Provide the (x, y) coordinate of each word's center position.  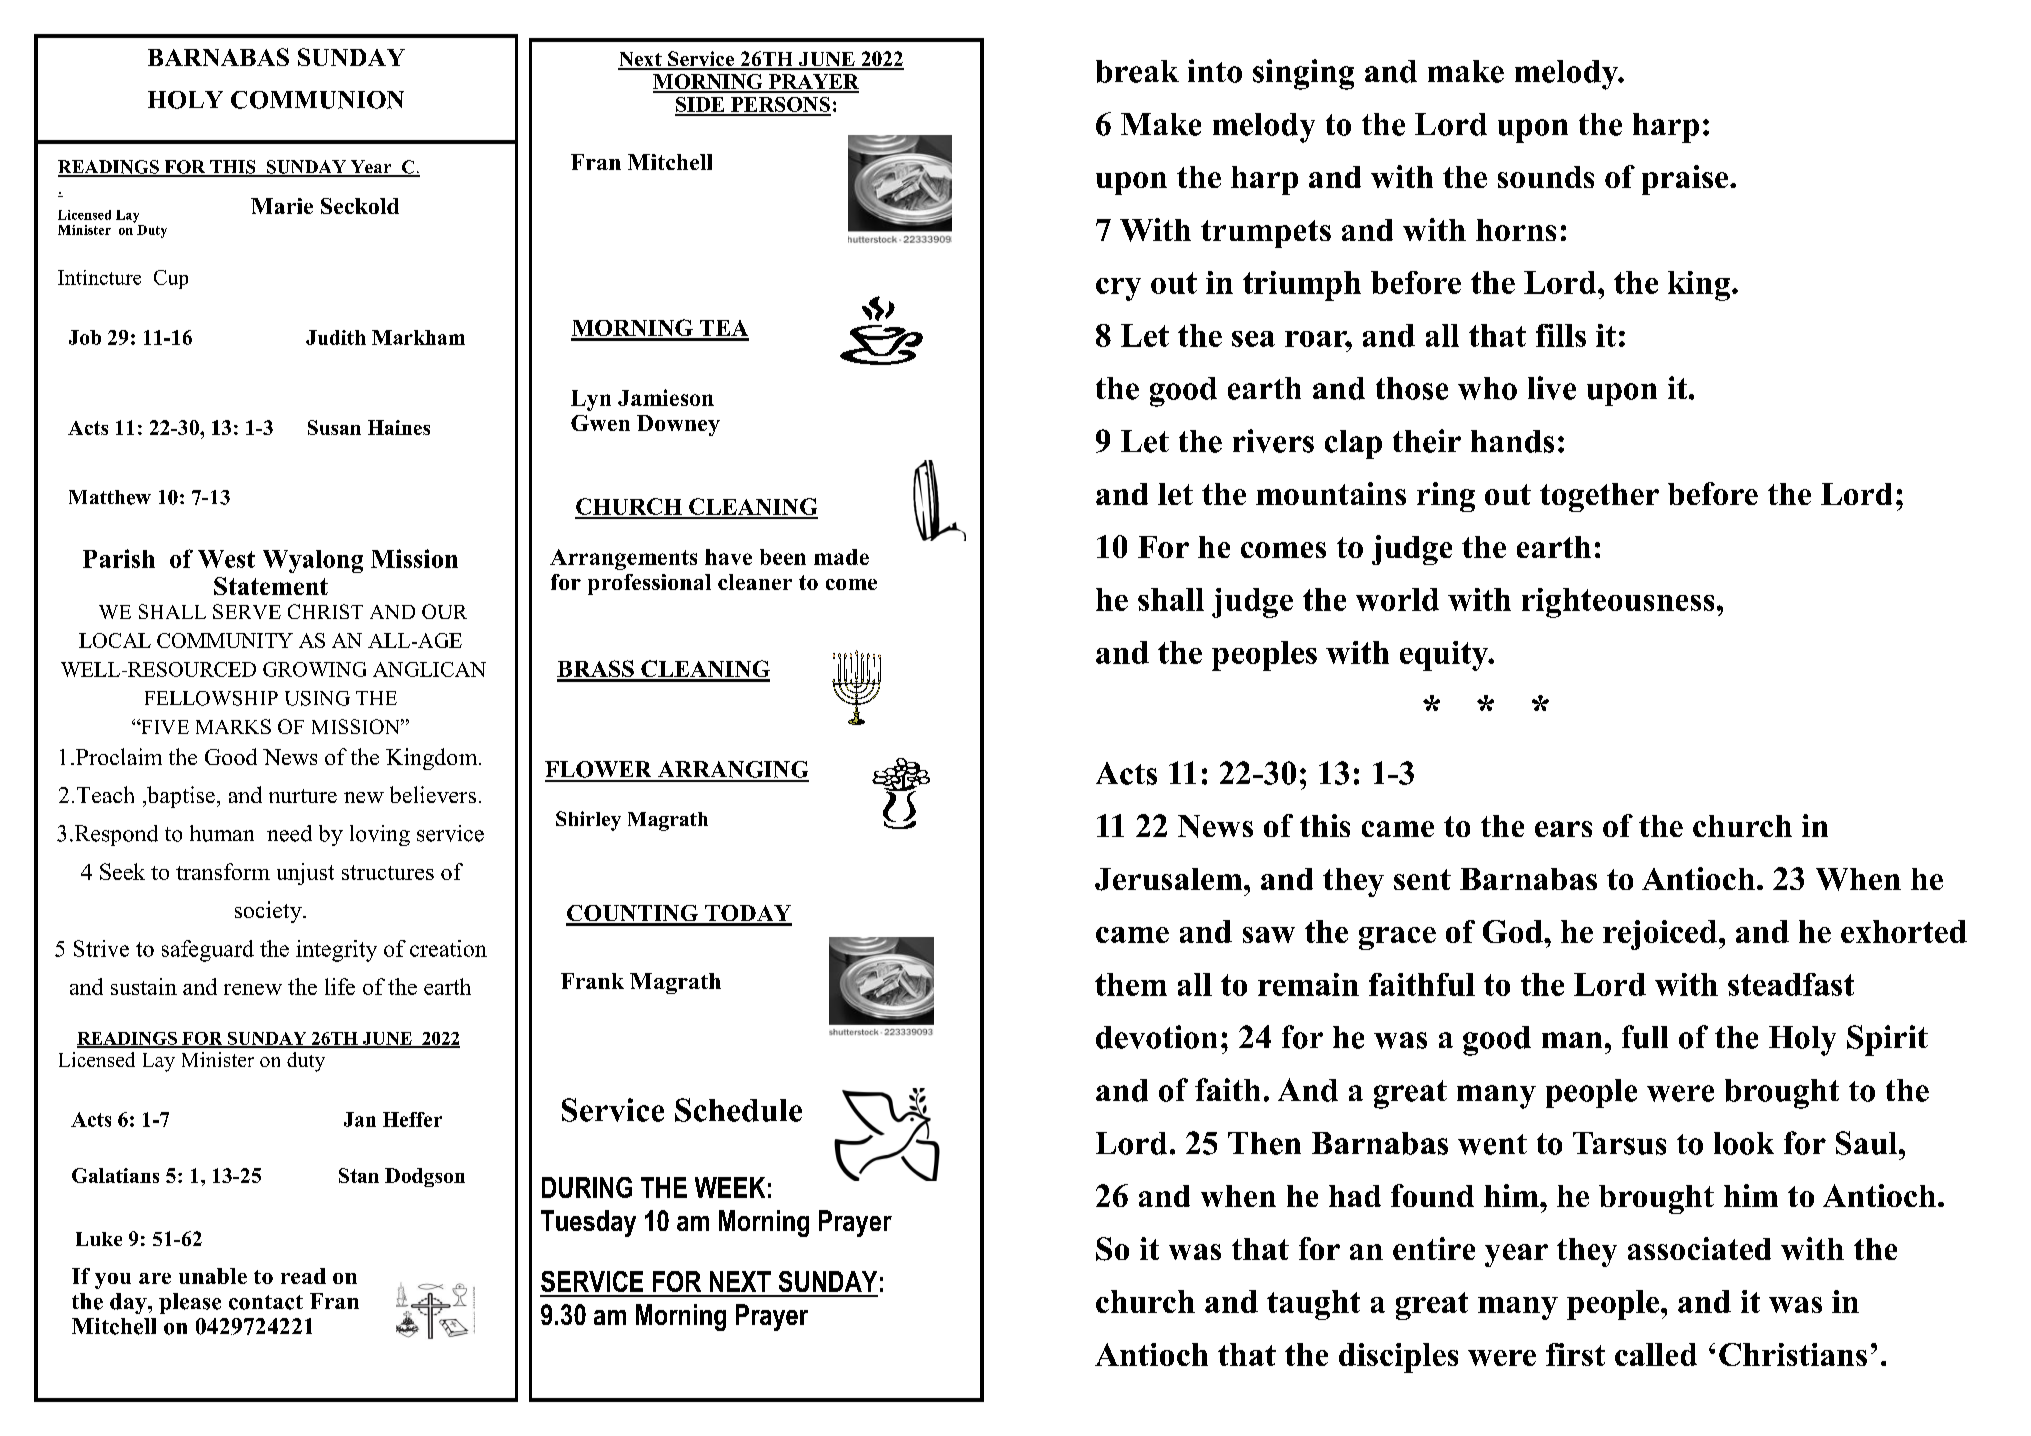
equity (1445, 656)
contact (266, 1302)
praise (1686, 180)
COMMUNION (317, 100)
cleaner (755, 582)
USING (317, 698)
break (1137, 71)
